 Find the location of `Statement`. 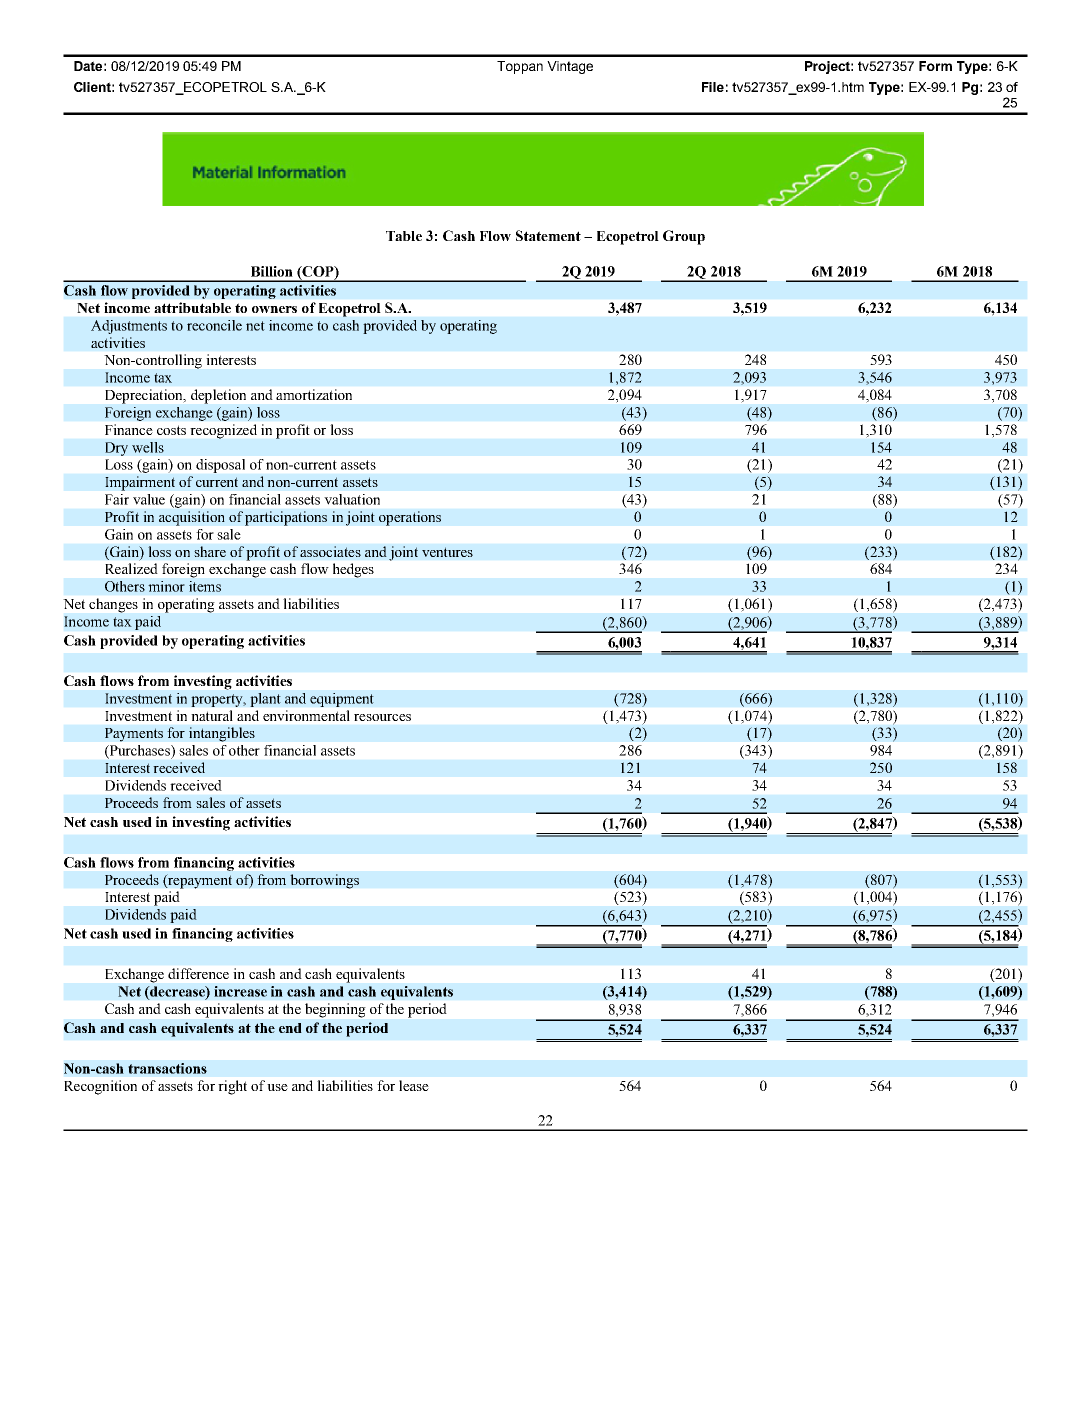

Statement is located at coordinates (548, 235).
